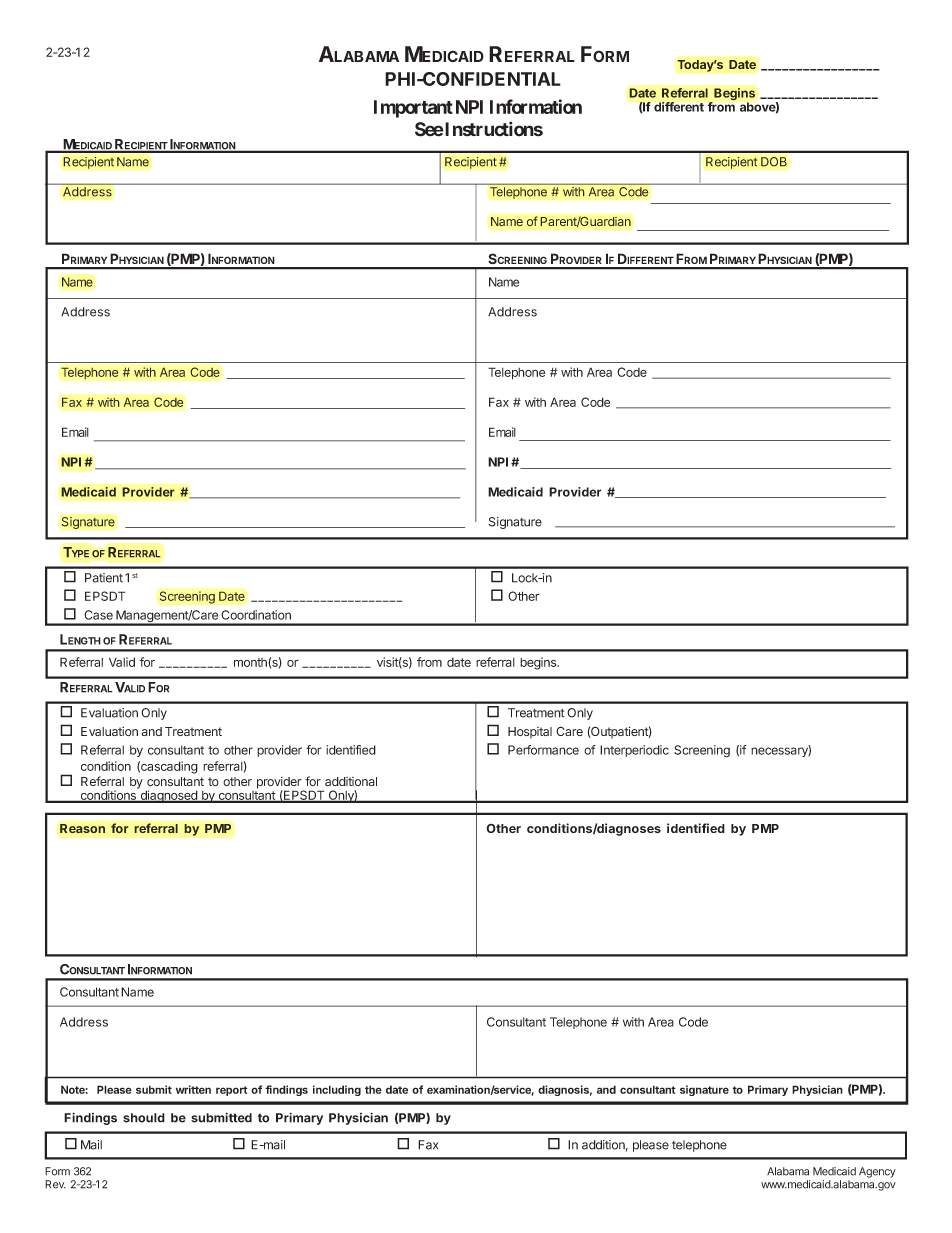 Image resolution: width=952 pixels, height=1233 pixels. What do you see at coordinates (82, 828) in the image?
I see `Reason` at bounding box center [82, 828].
